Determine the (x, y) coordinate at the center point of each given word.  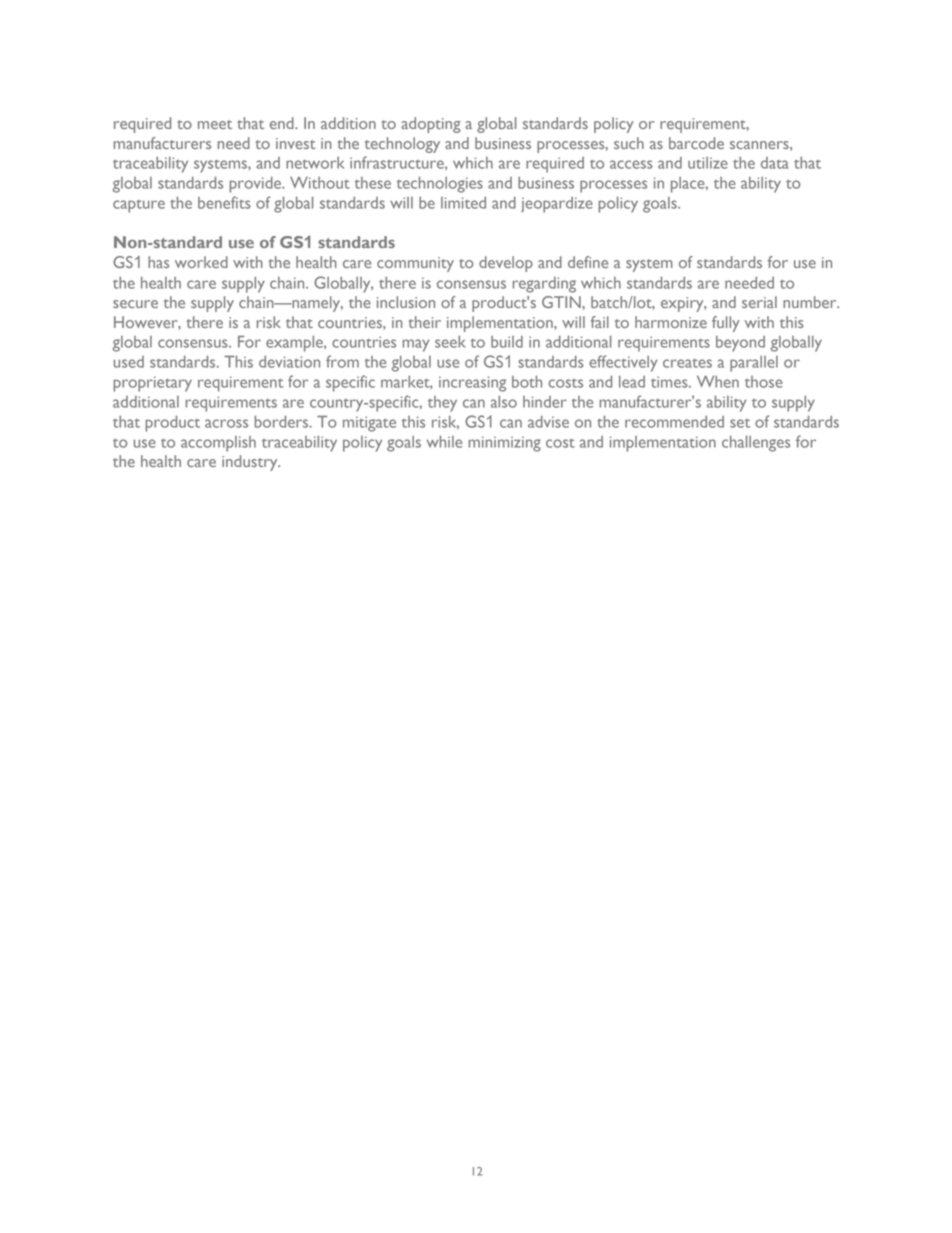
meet (215, 124)
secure (135, 304)
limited (463, 203)
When (718, 382)
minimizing (504, 444)
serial (759, 302)
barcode (696, 143)
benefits (224, 202)
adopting (431, 125)
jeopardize (557, 205)
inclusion (406, 302)
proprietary (152, 384)
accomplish (218, 444)
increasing (472, 384)
